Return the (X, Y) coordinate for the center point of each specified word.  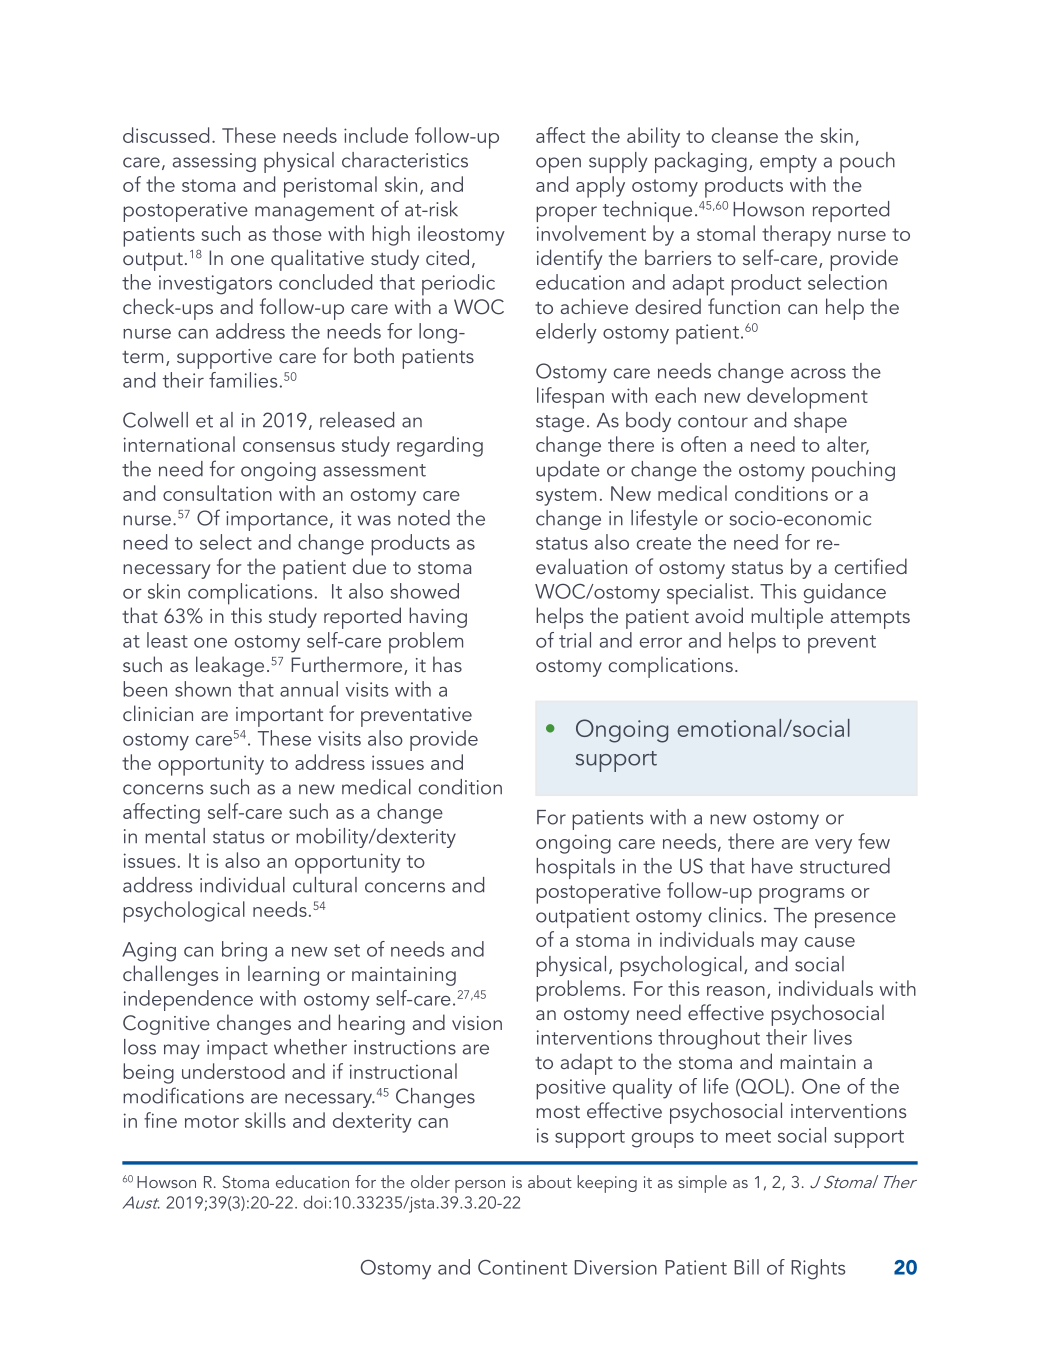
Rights (818, 1269)
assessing (214, 162)
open (558, 165)
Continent (522, 1267)
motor (212, 1121)
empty (788, 164)
